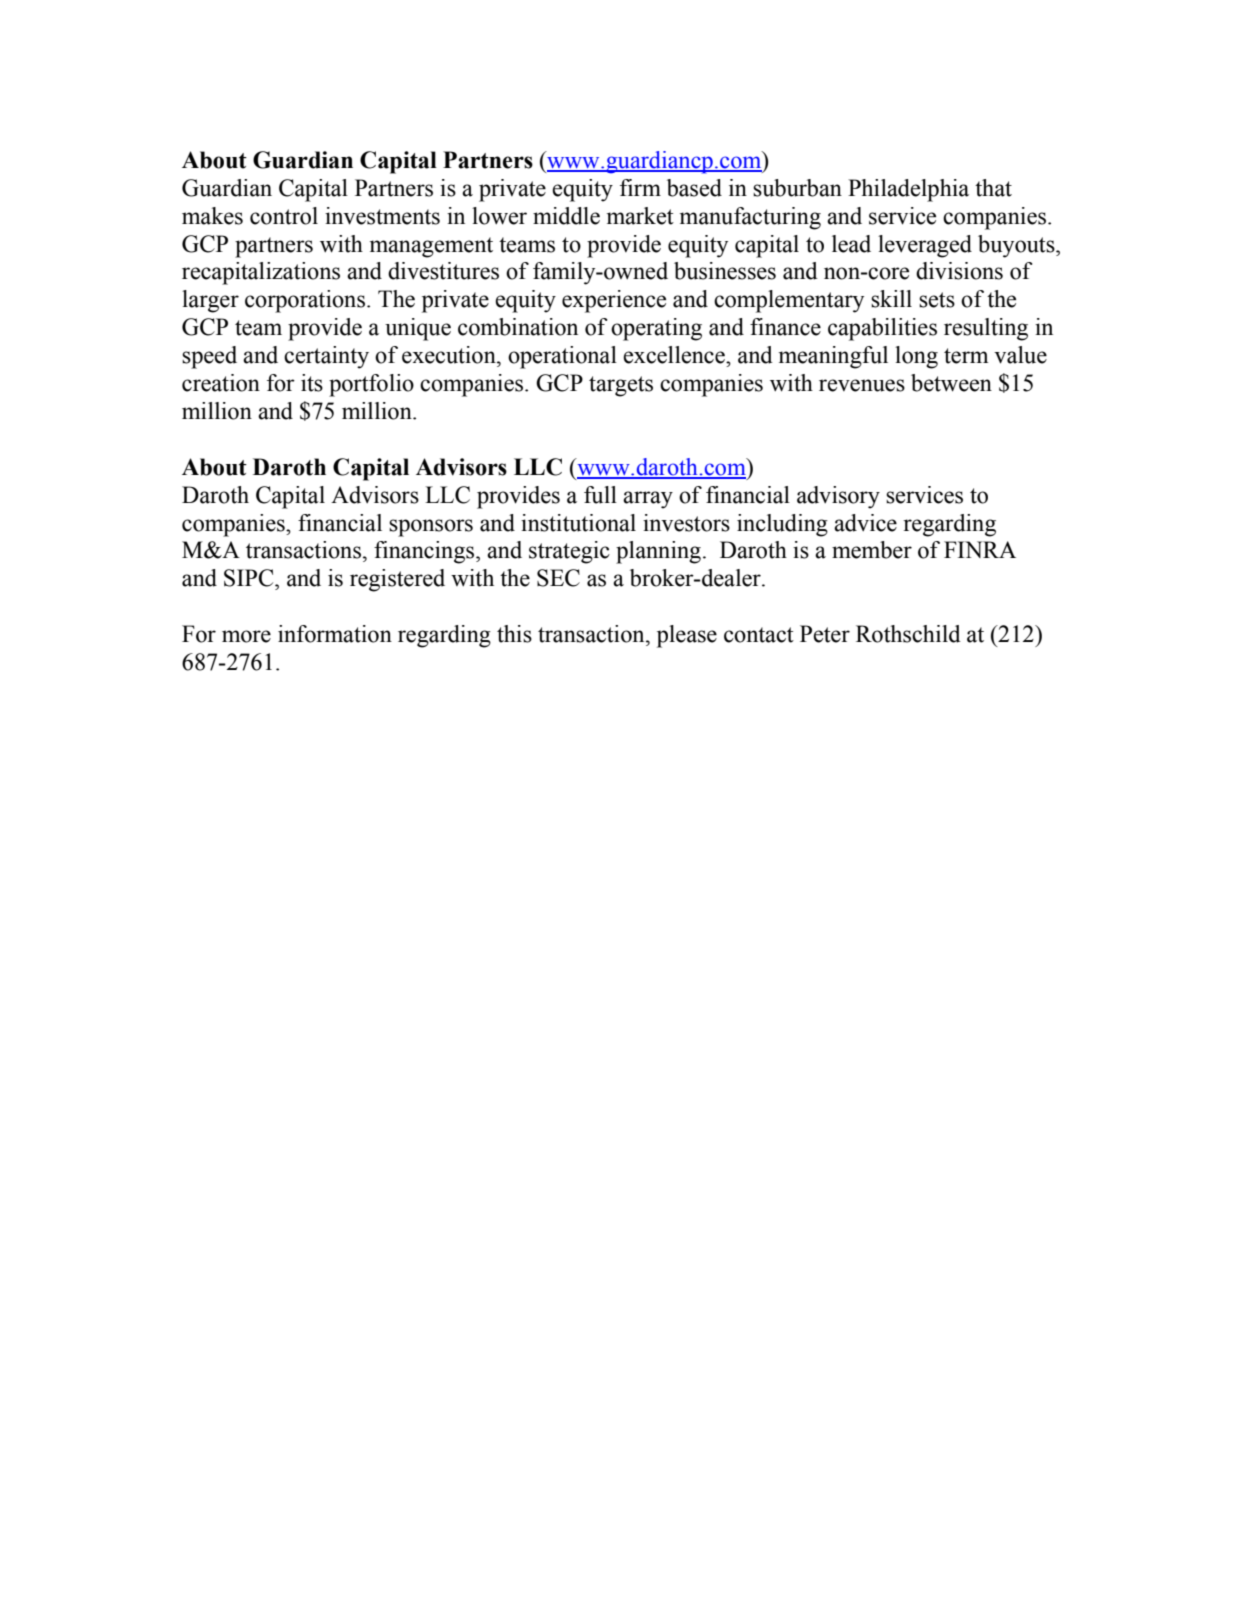 This page has height=1601, width=1237. What do you see at coordinates (431, 528) in the page?
I see `sponsors` at bounding box center [431, 528].
